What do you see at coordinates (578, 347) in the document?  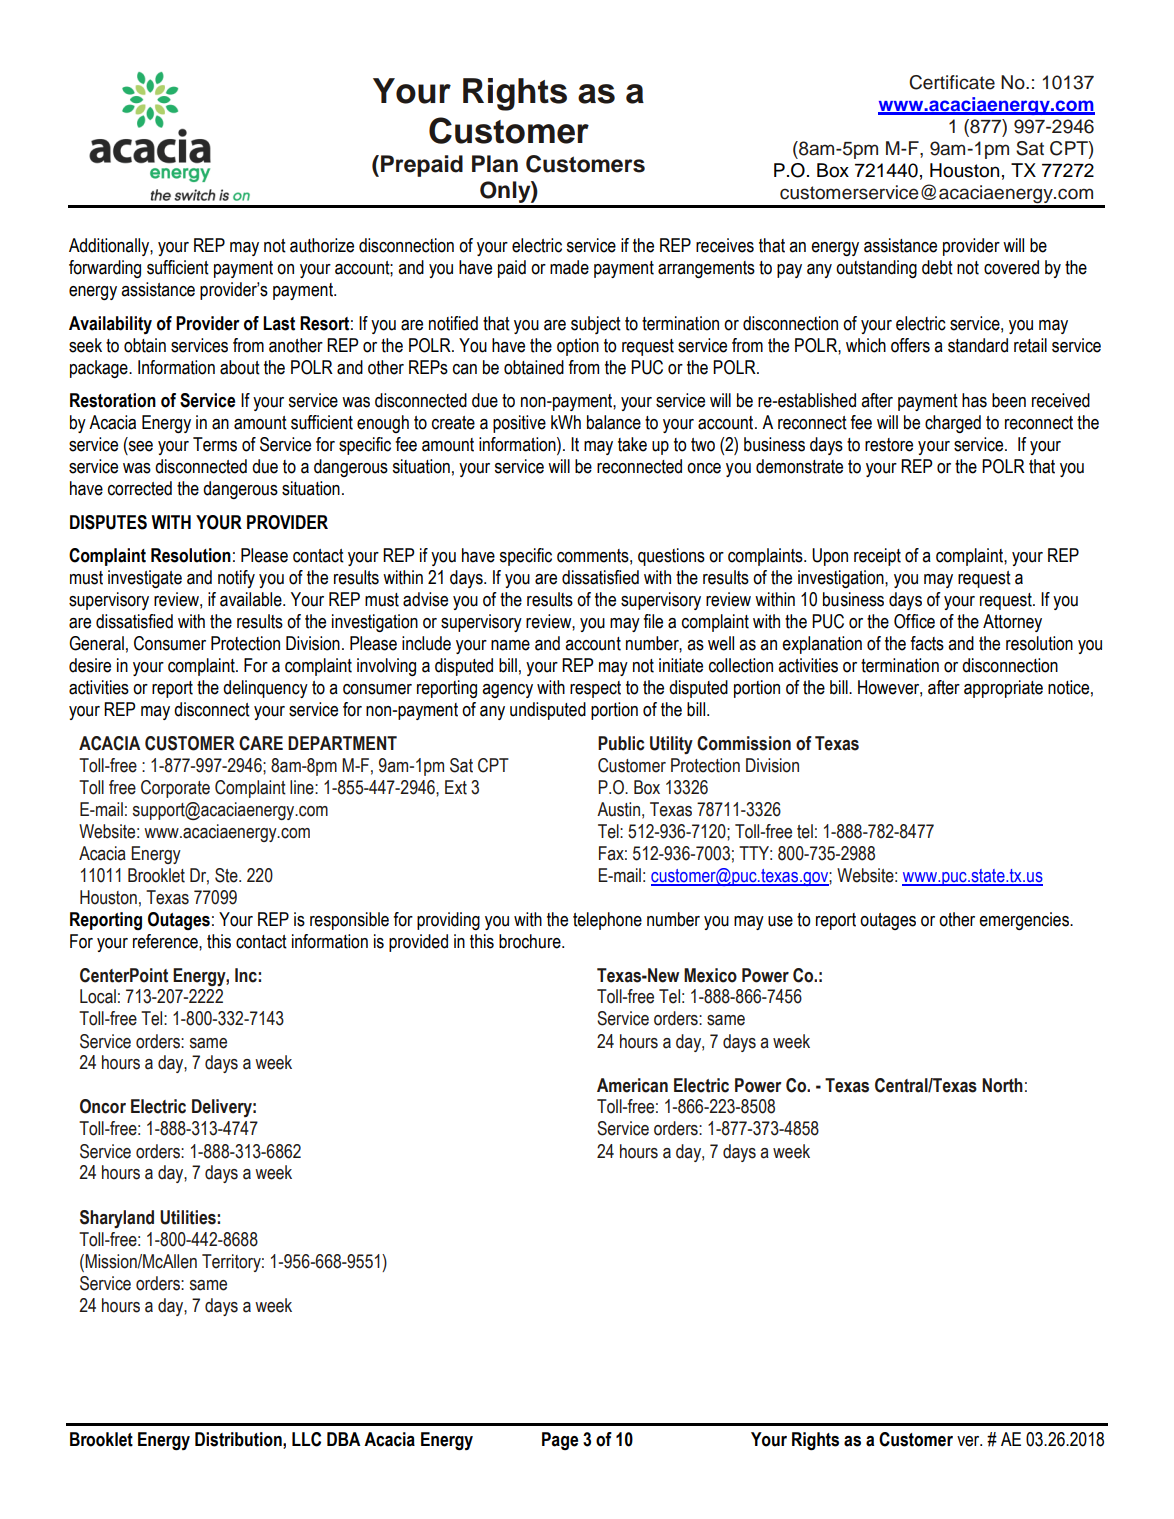 I see `option` at bounding box center [578, 347].
